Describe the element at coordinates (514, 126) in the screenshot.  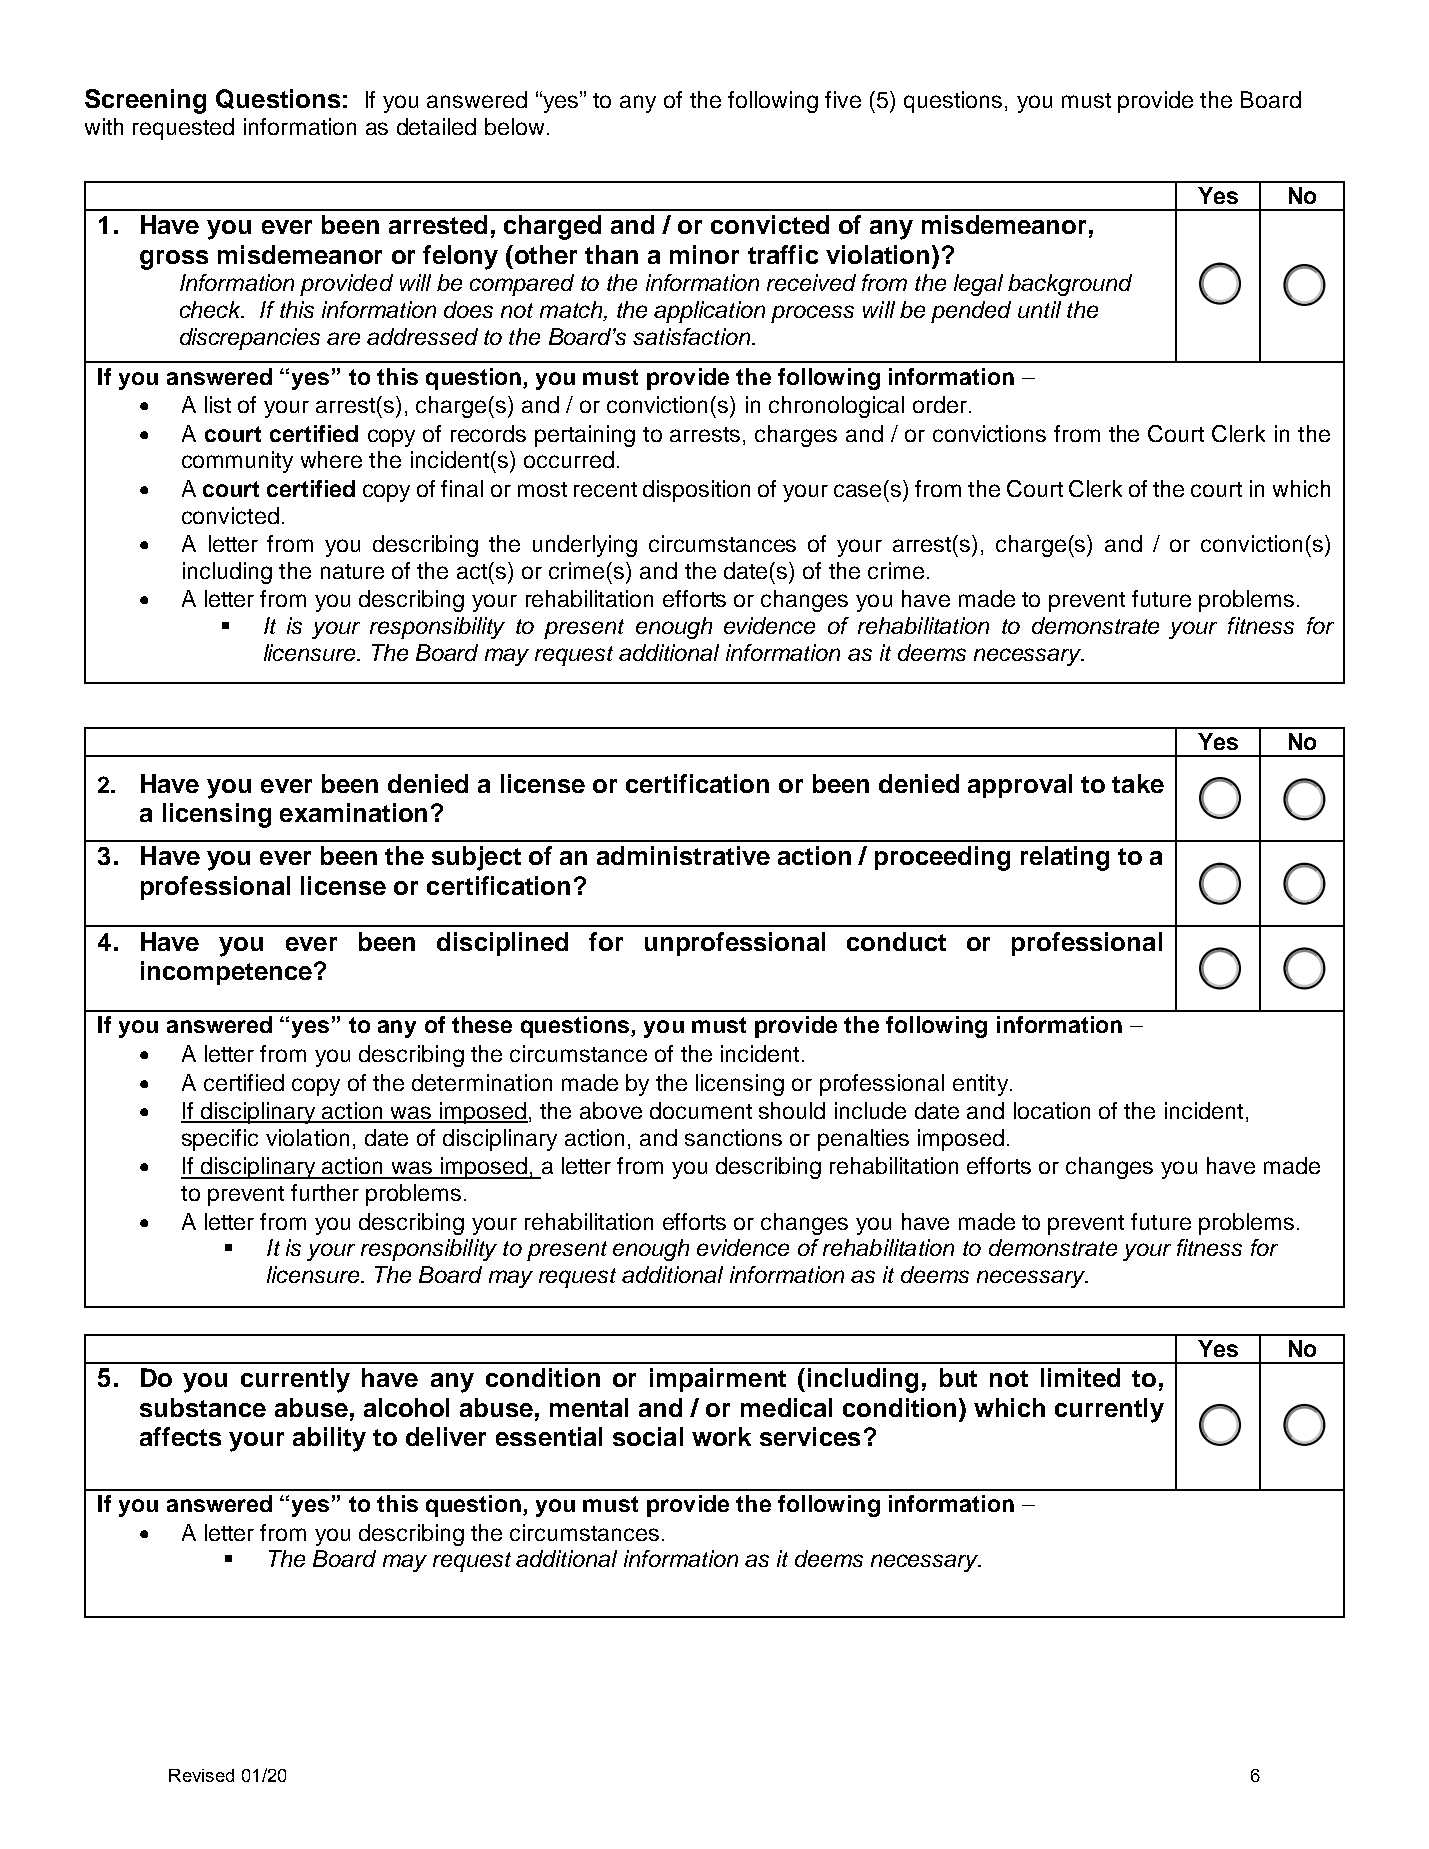
I see `below` at that location.
